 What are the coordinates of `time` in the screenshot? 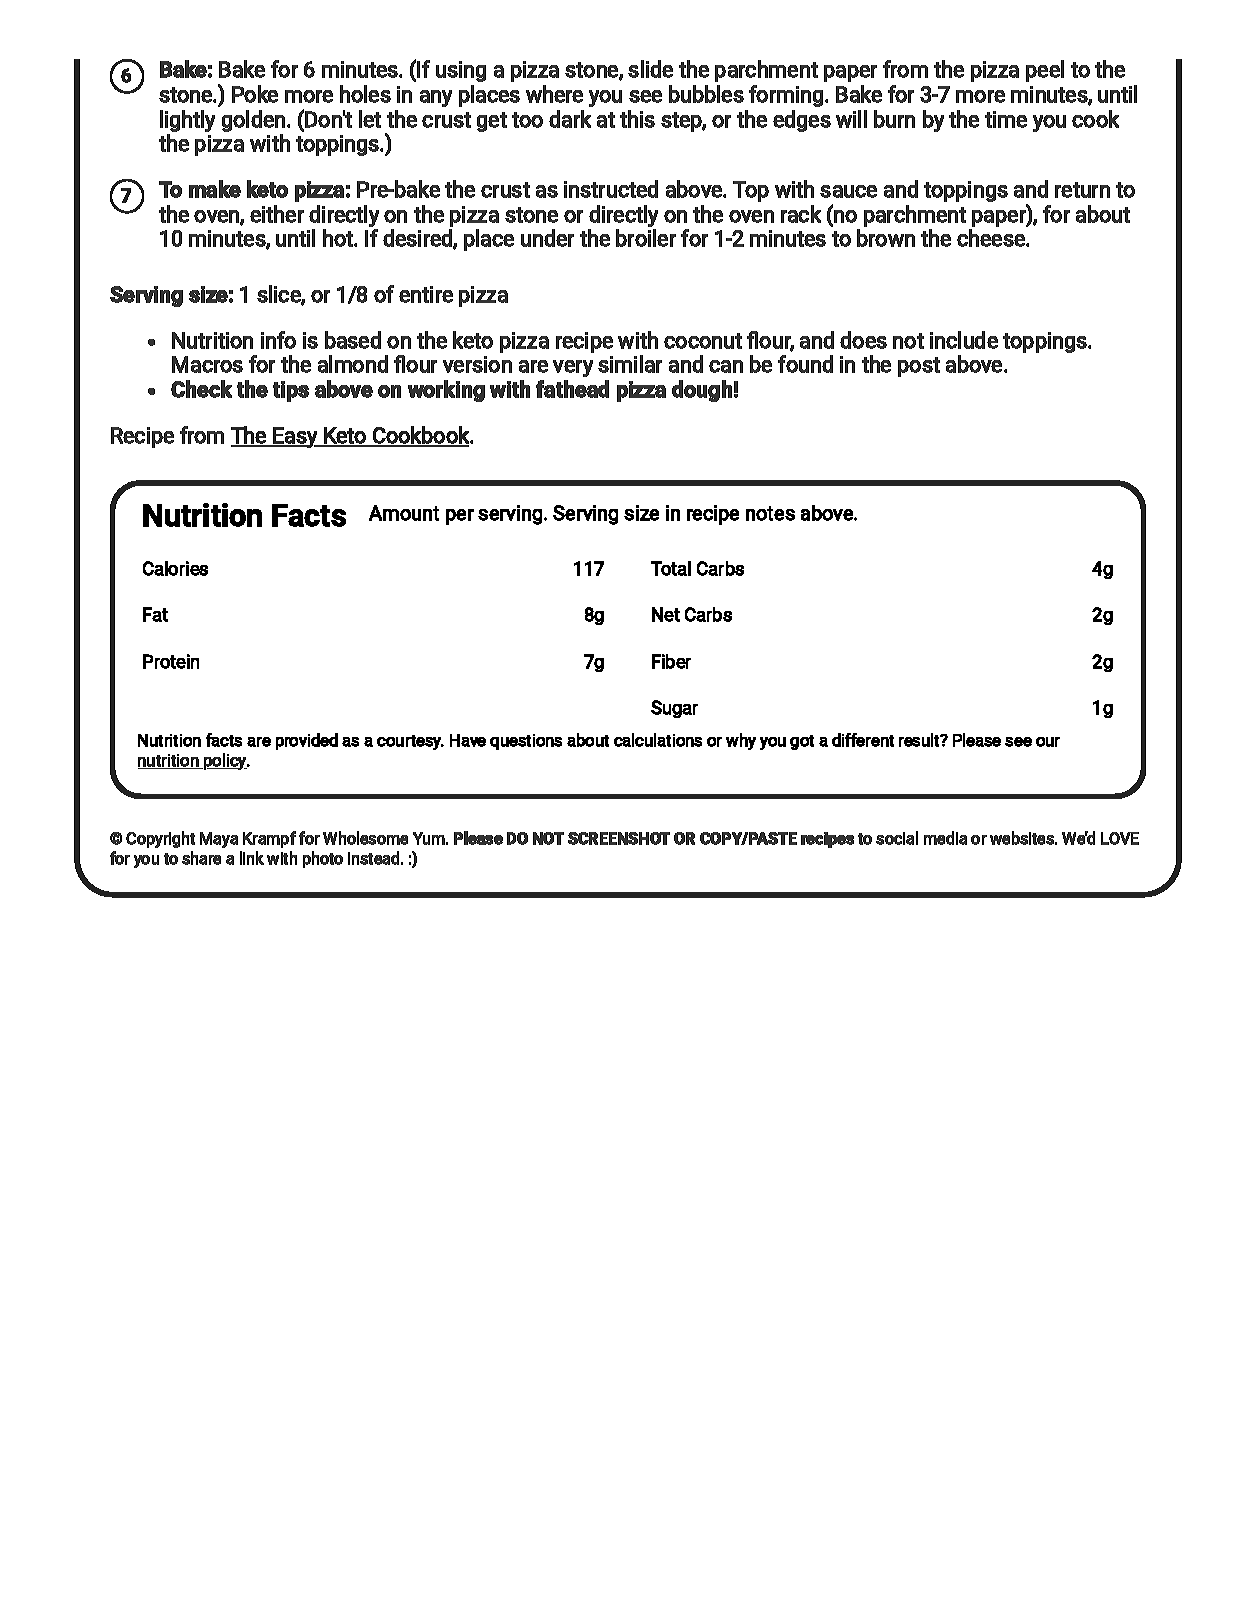 It's located at (1006, 119).
